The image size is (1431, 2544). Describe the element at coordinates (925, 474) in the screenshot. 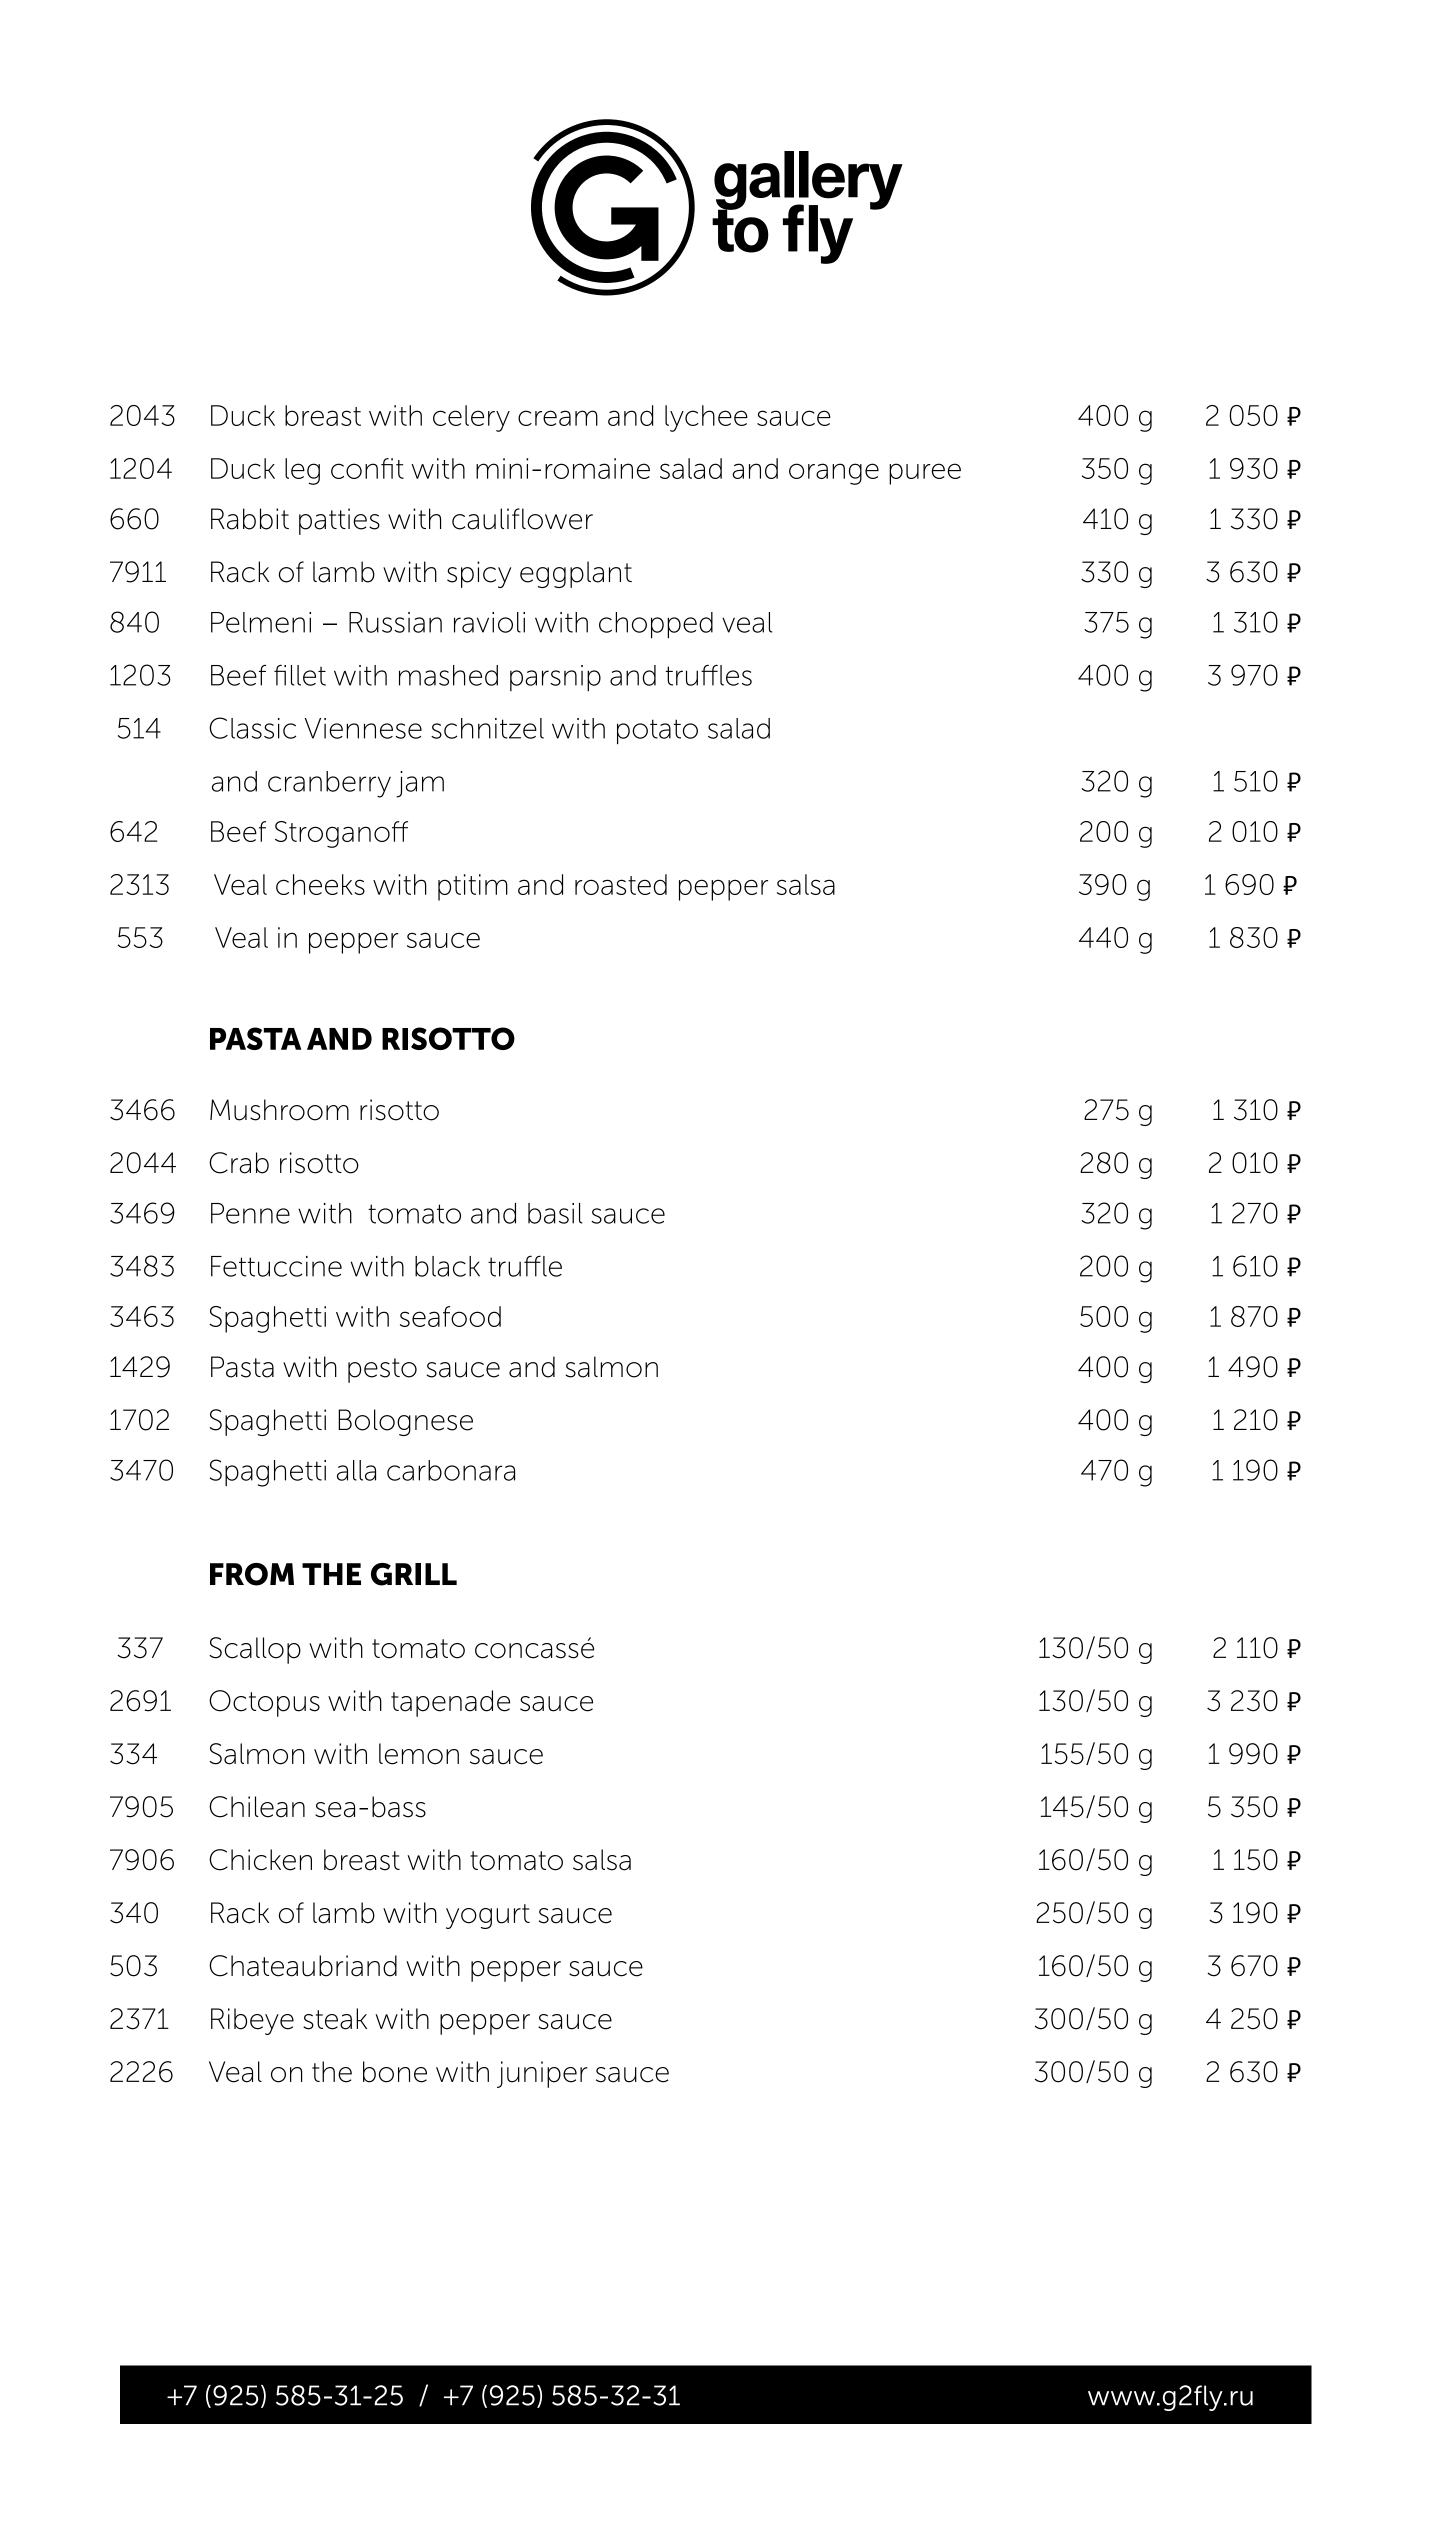

I see `puree` at that location.
